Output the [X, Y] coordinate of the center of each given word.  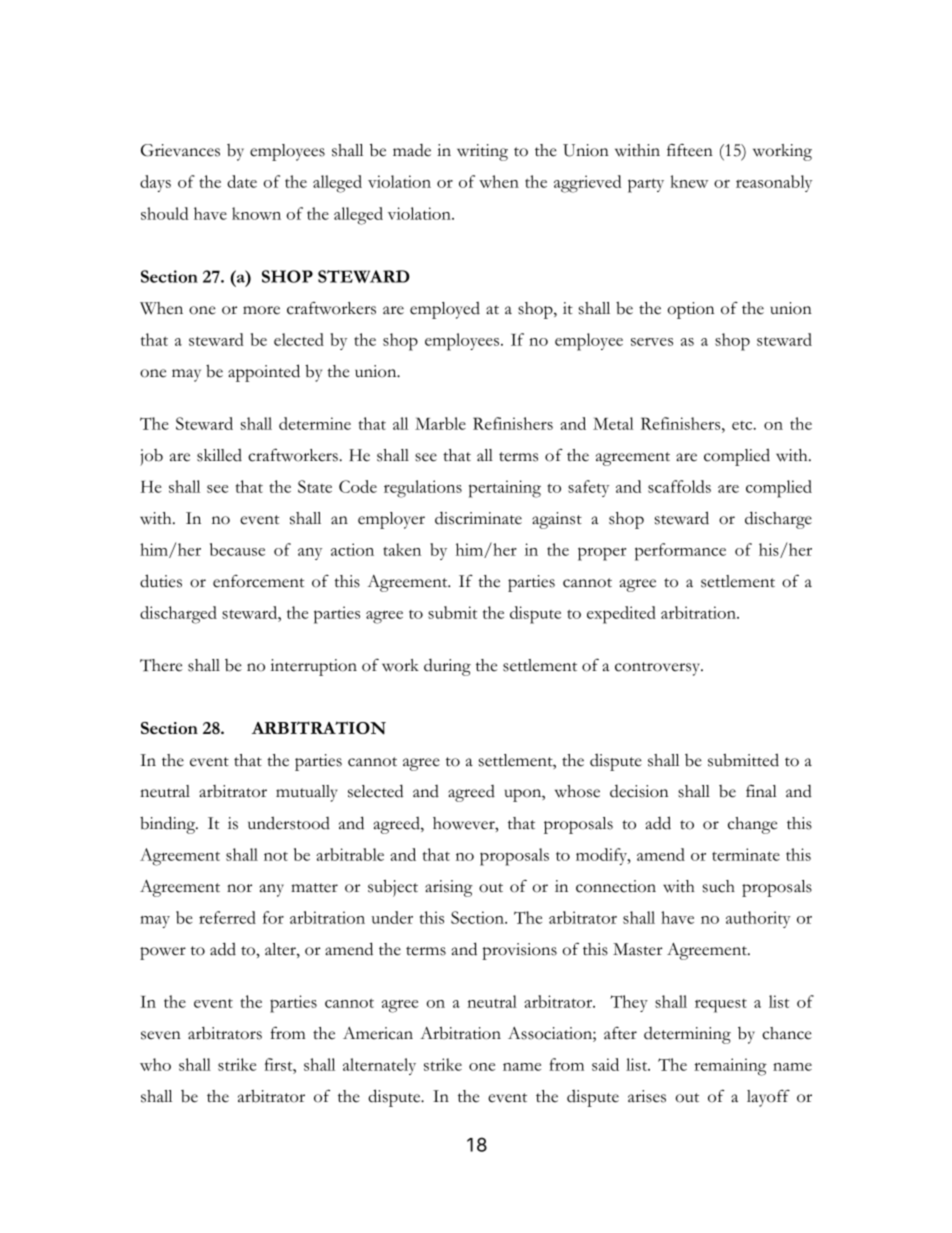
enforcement [258, 581]
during [447, 667]
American [378, 1033]
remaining [730, 1067]
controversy [659, 669]
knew [689, 181]
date [242, 181]
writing [482, 152]
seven [161, 1035]
